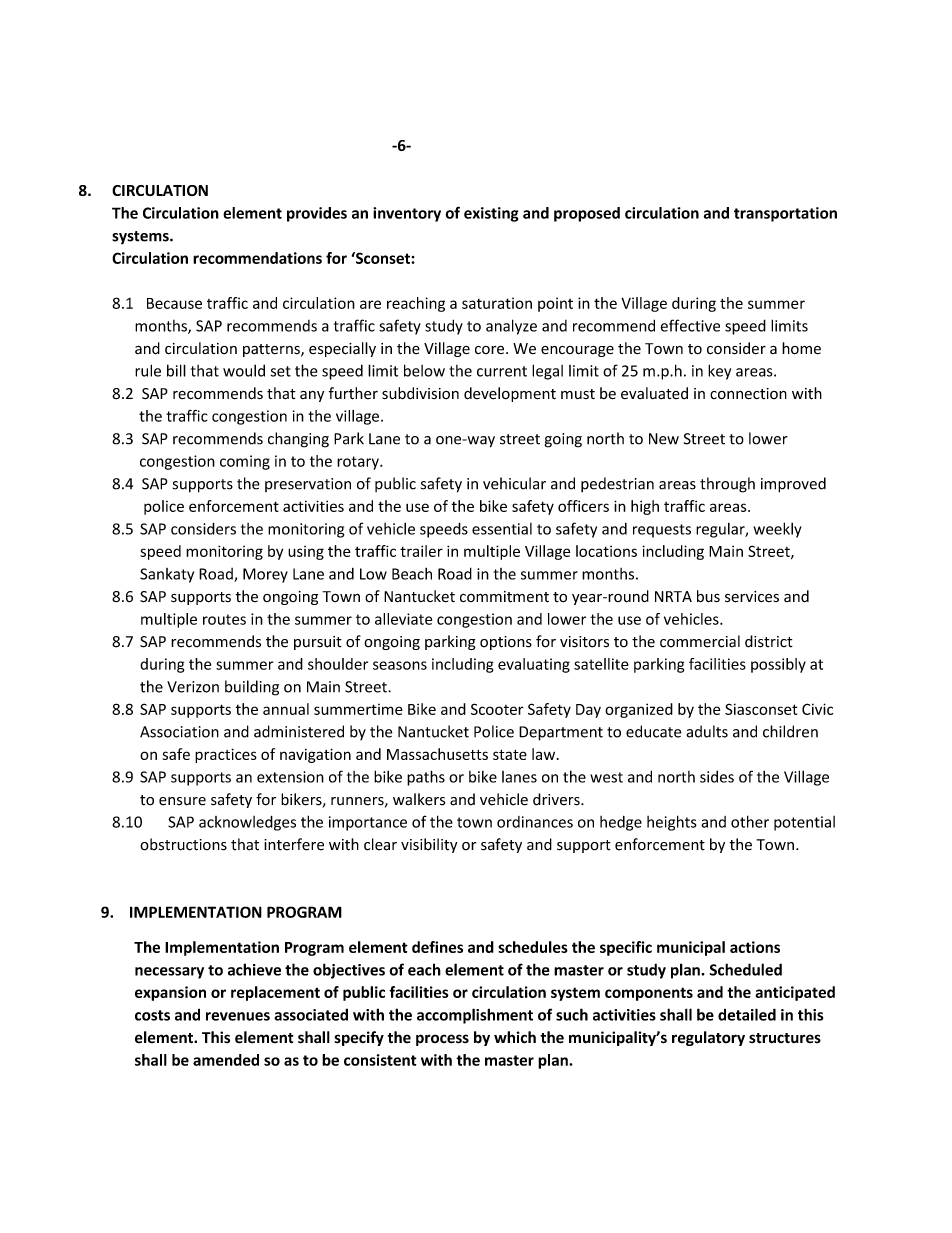  Describe the element at coordinates (708, 1038) in the page. I see `regulatory` at that location.
